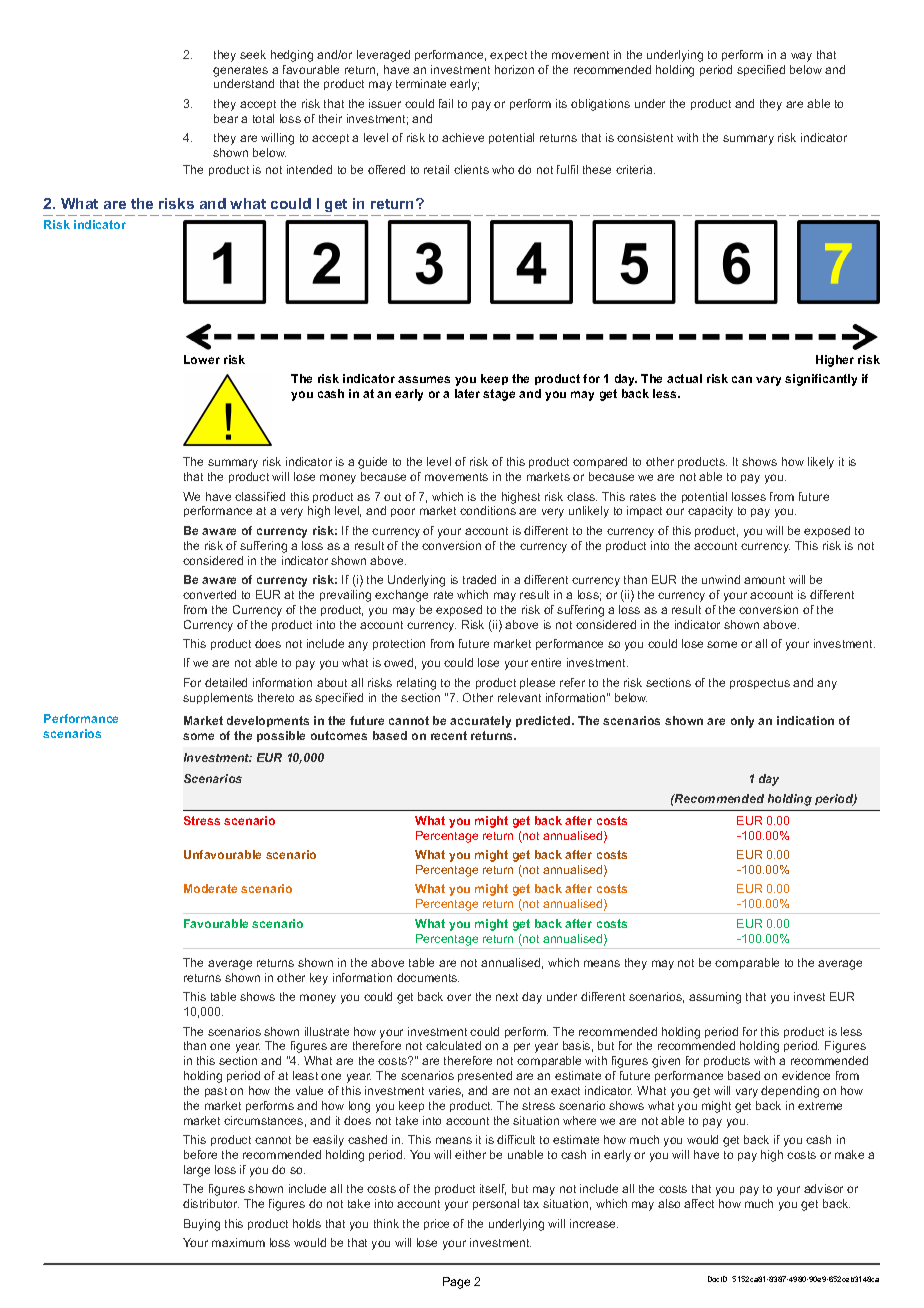  Describe the element at coordinates (715, 998) in the screenshot. I see `assuming` at that location.
